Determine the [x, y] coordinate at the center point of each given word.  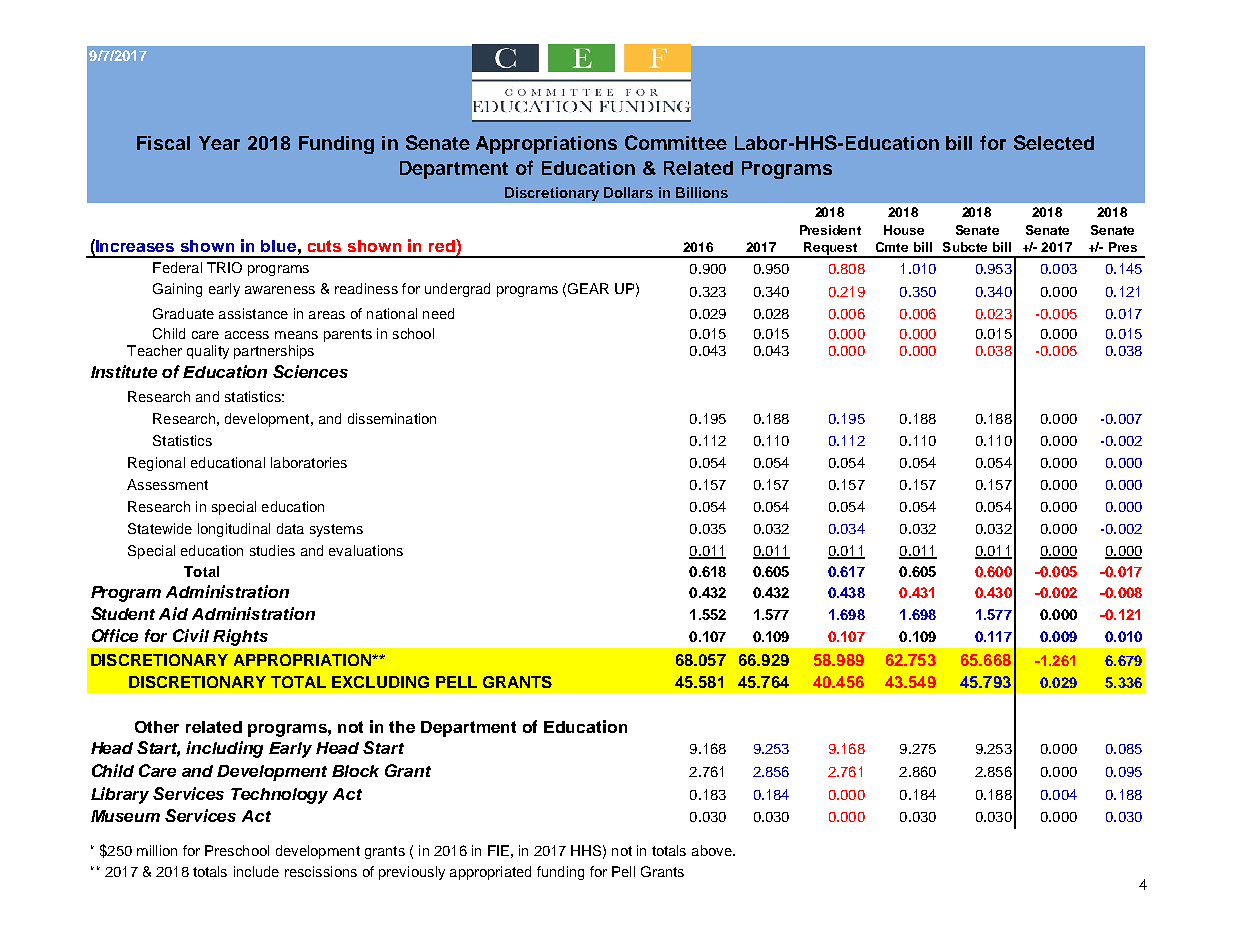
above [713, 850]
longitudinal [234, 530]
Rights [240, 637]
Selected [1054, 142]
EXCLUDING [380, 682]
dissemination [392, 418]
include [256, 871]
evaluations [366, 550]
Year [219, 143]
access [247, 335]
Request [830, 250]
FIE [498, 850]
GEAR [588, 288]
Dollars [628, 192]
